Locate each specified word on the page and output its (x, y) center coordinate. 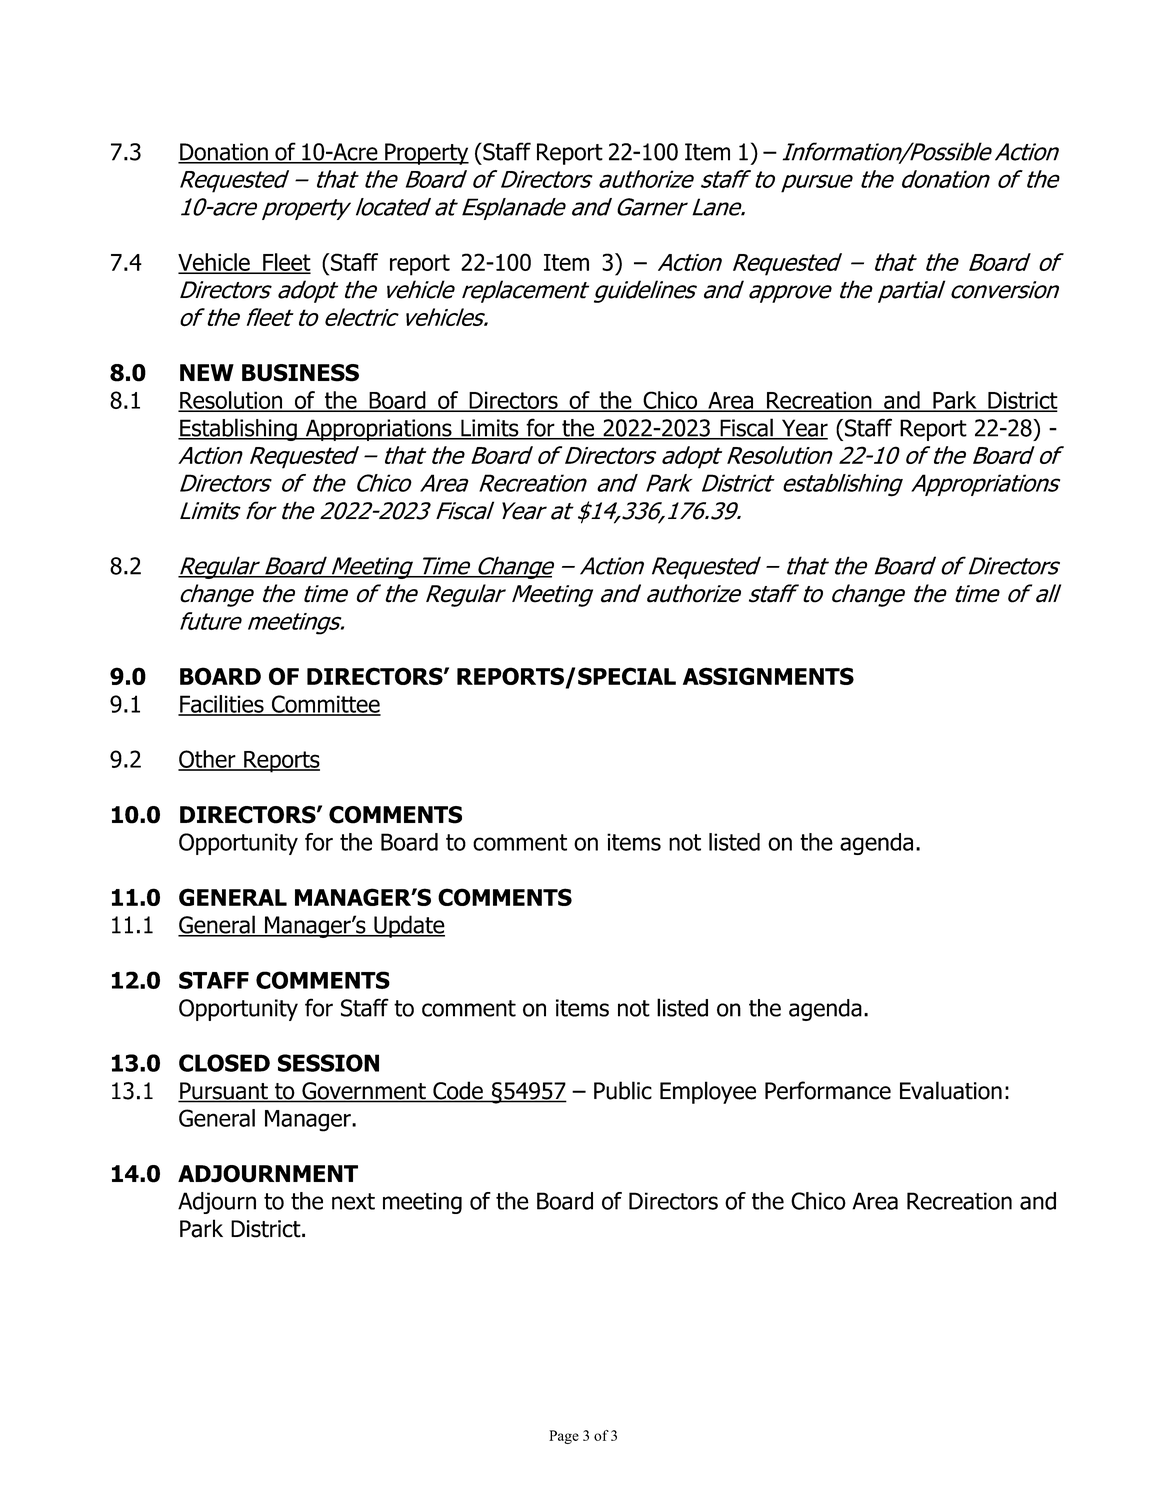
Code (458, 1091)
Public (623, 1090)
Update (408, 926)
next (353, 1201)
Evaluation (951, 1090)
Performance (828, 1090)
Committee (325, 705)
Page (564, 1437)
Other (208, 760)
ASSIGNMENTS (768, 676)
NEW (207, 372)
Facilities (222, 705)
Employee (708, 1092)
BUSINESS (300, 373)
